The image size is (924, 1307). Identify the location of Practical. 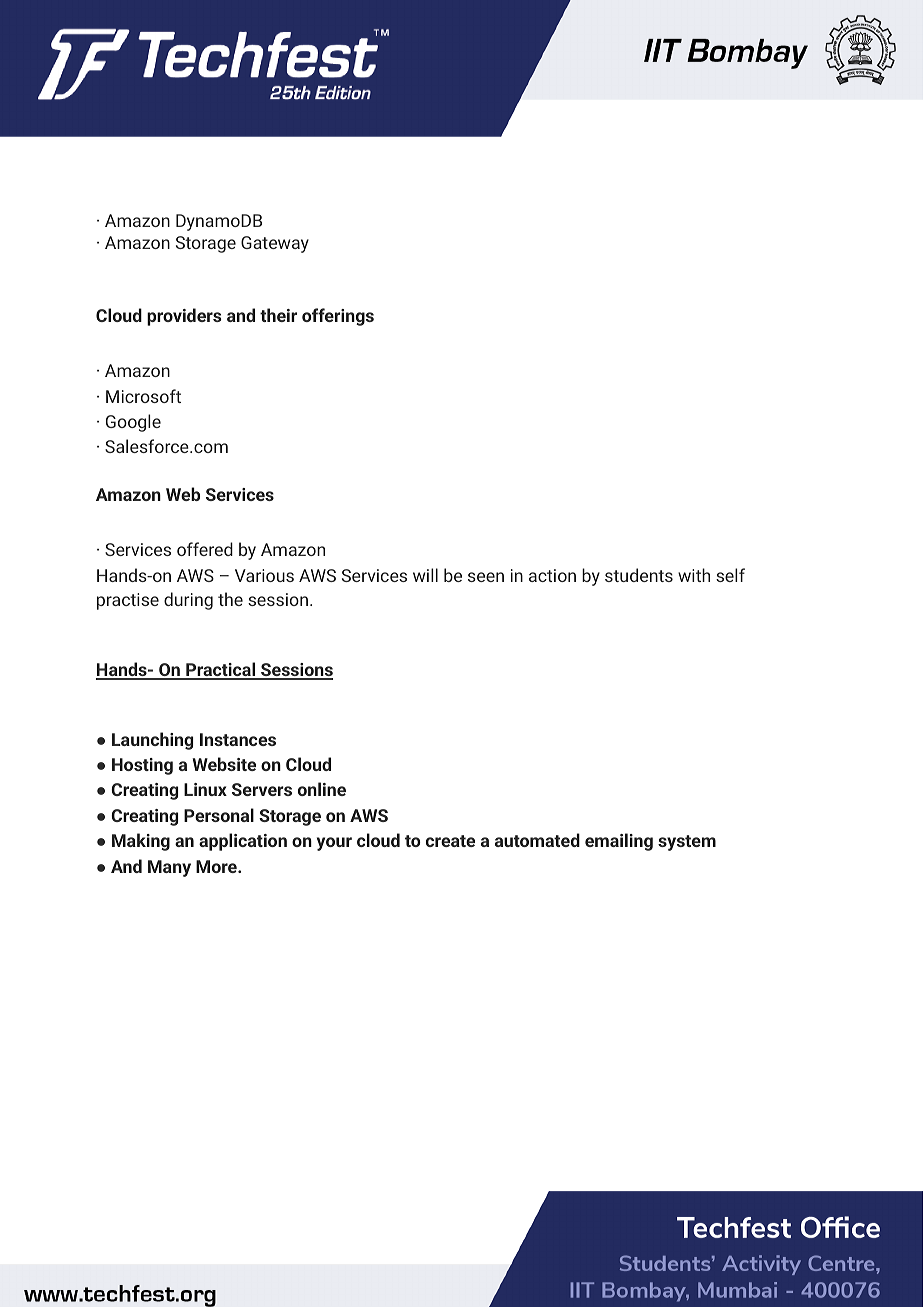
(221, 670).
